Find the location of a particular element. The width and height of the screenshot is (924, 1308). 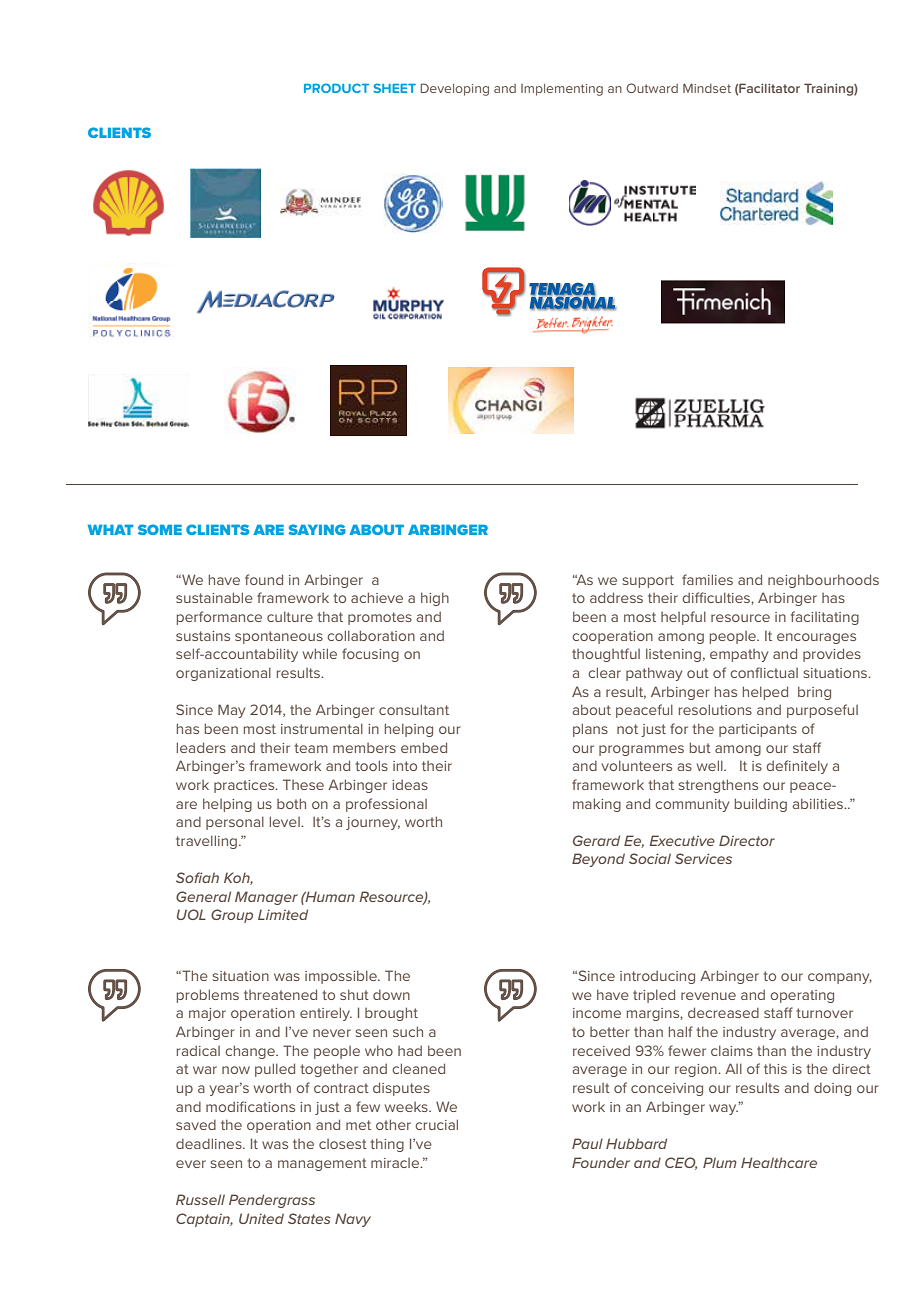

high is located at coordinates (435, 599).
